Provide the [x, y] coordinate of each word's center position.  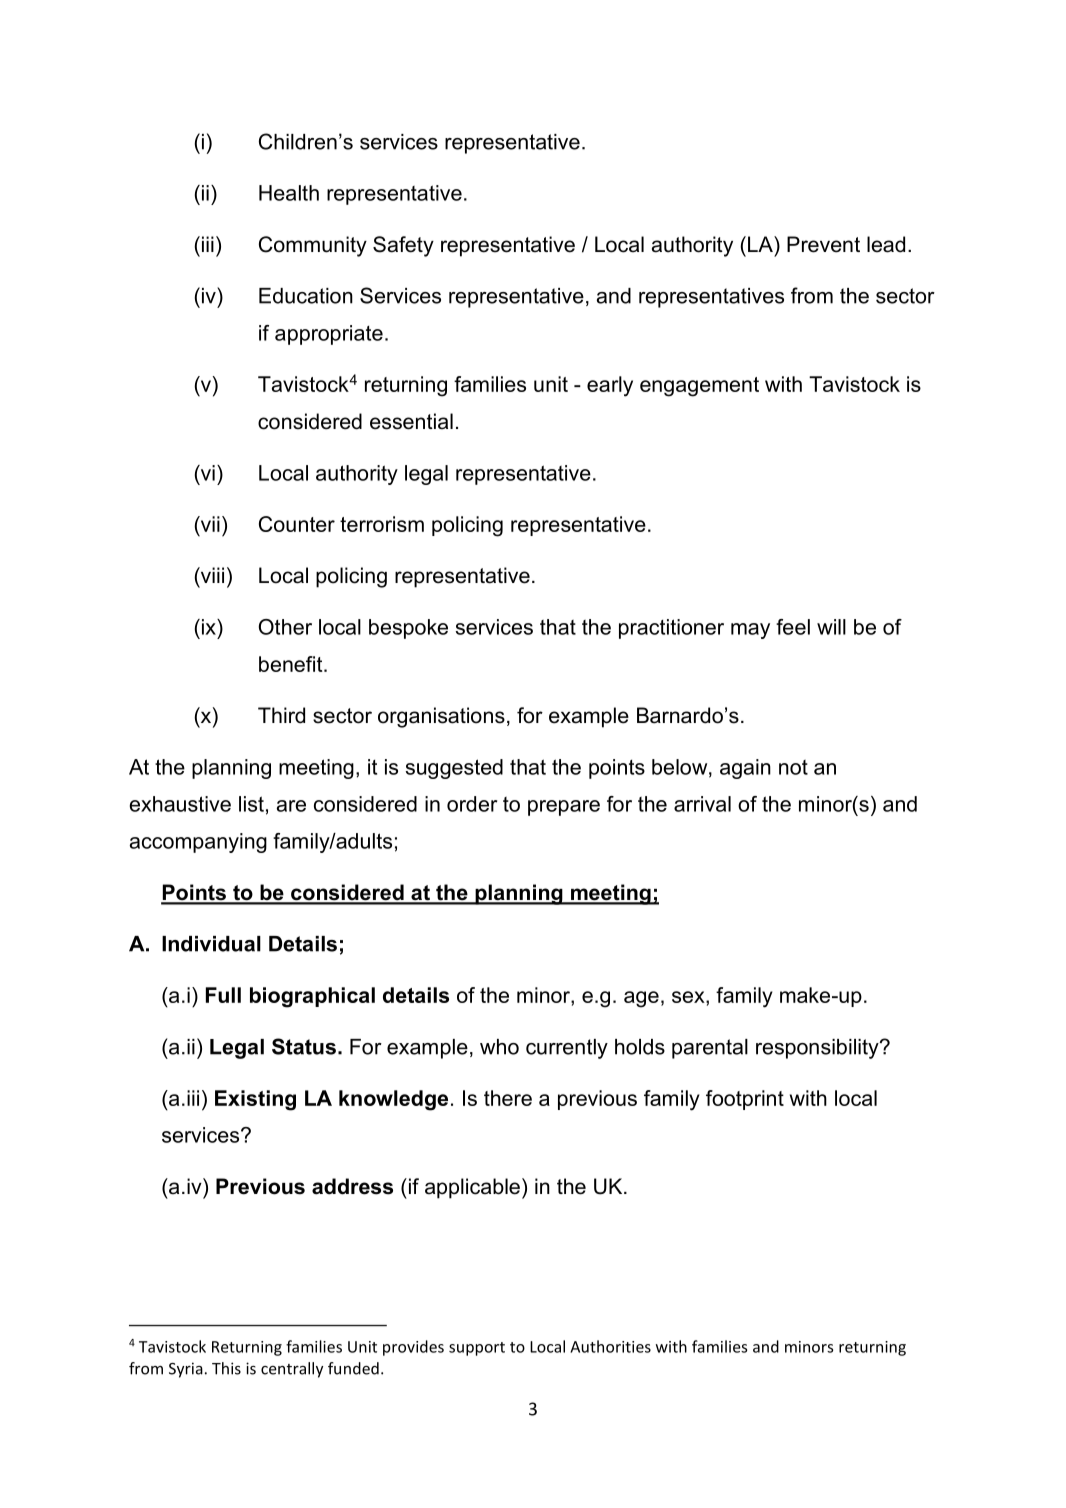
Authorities [610, 1346]
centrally [292, 1370]
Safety [403, 246]
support [477, 1349]
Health [289, 193]
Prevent [823, 244]
